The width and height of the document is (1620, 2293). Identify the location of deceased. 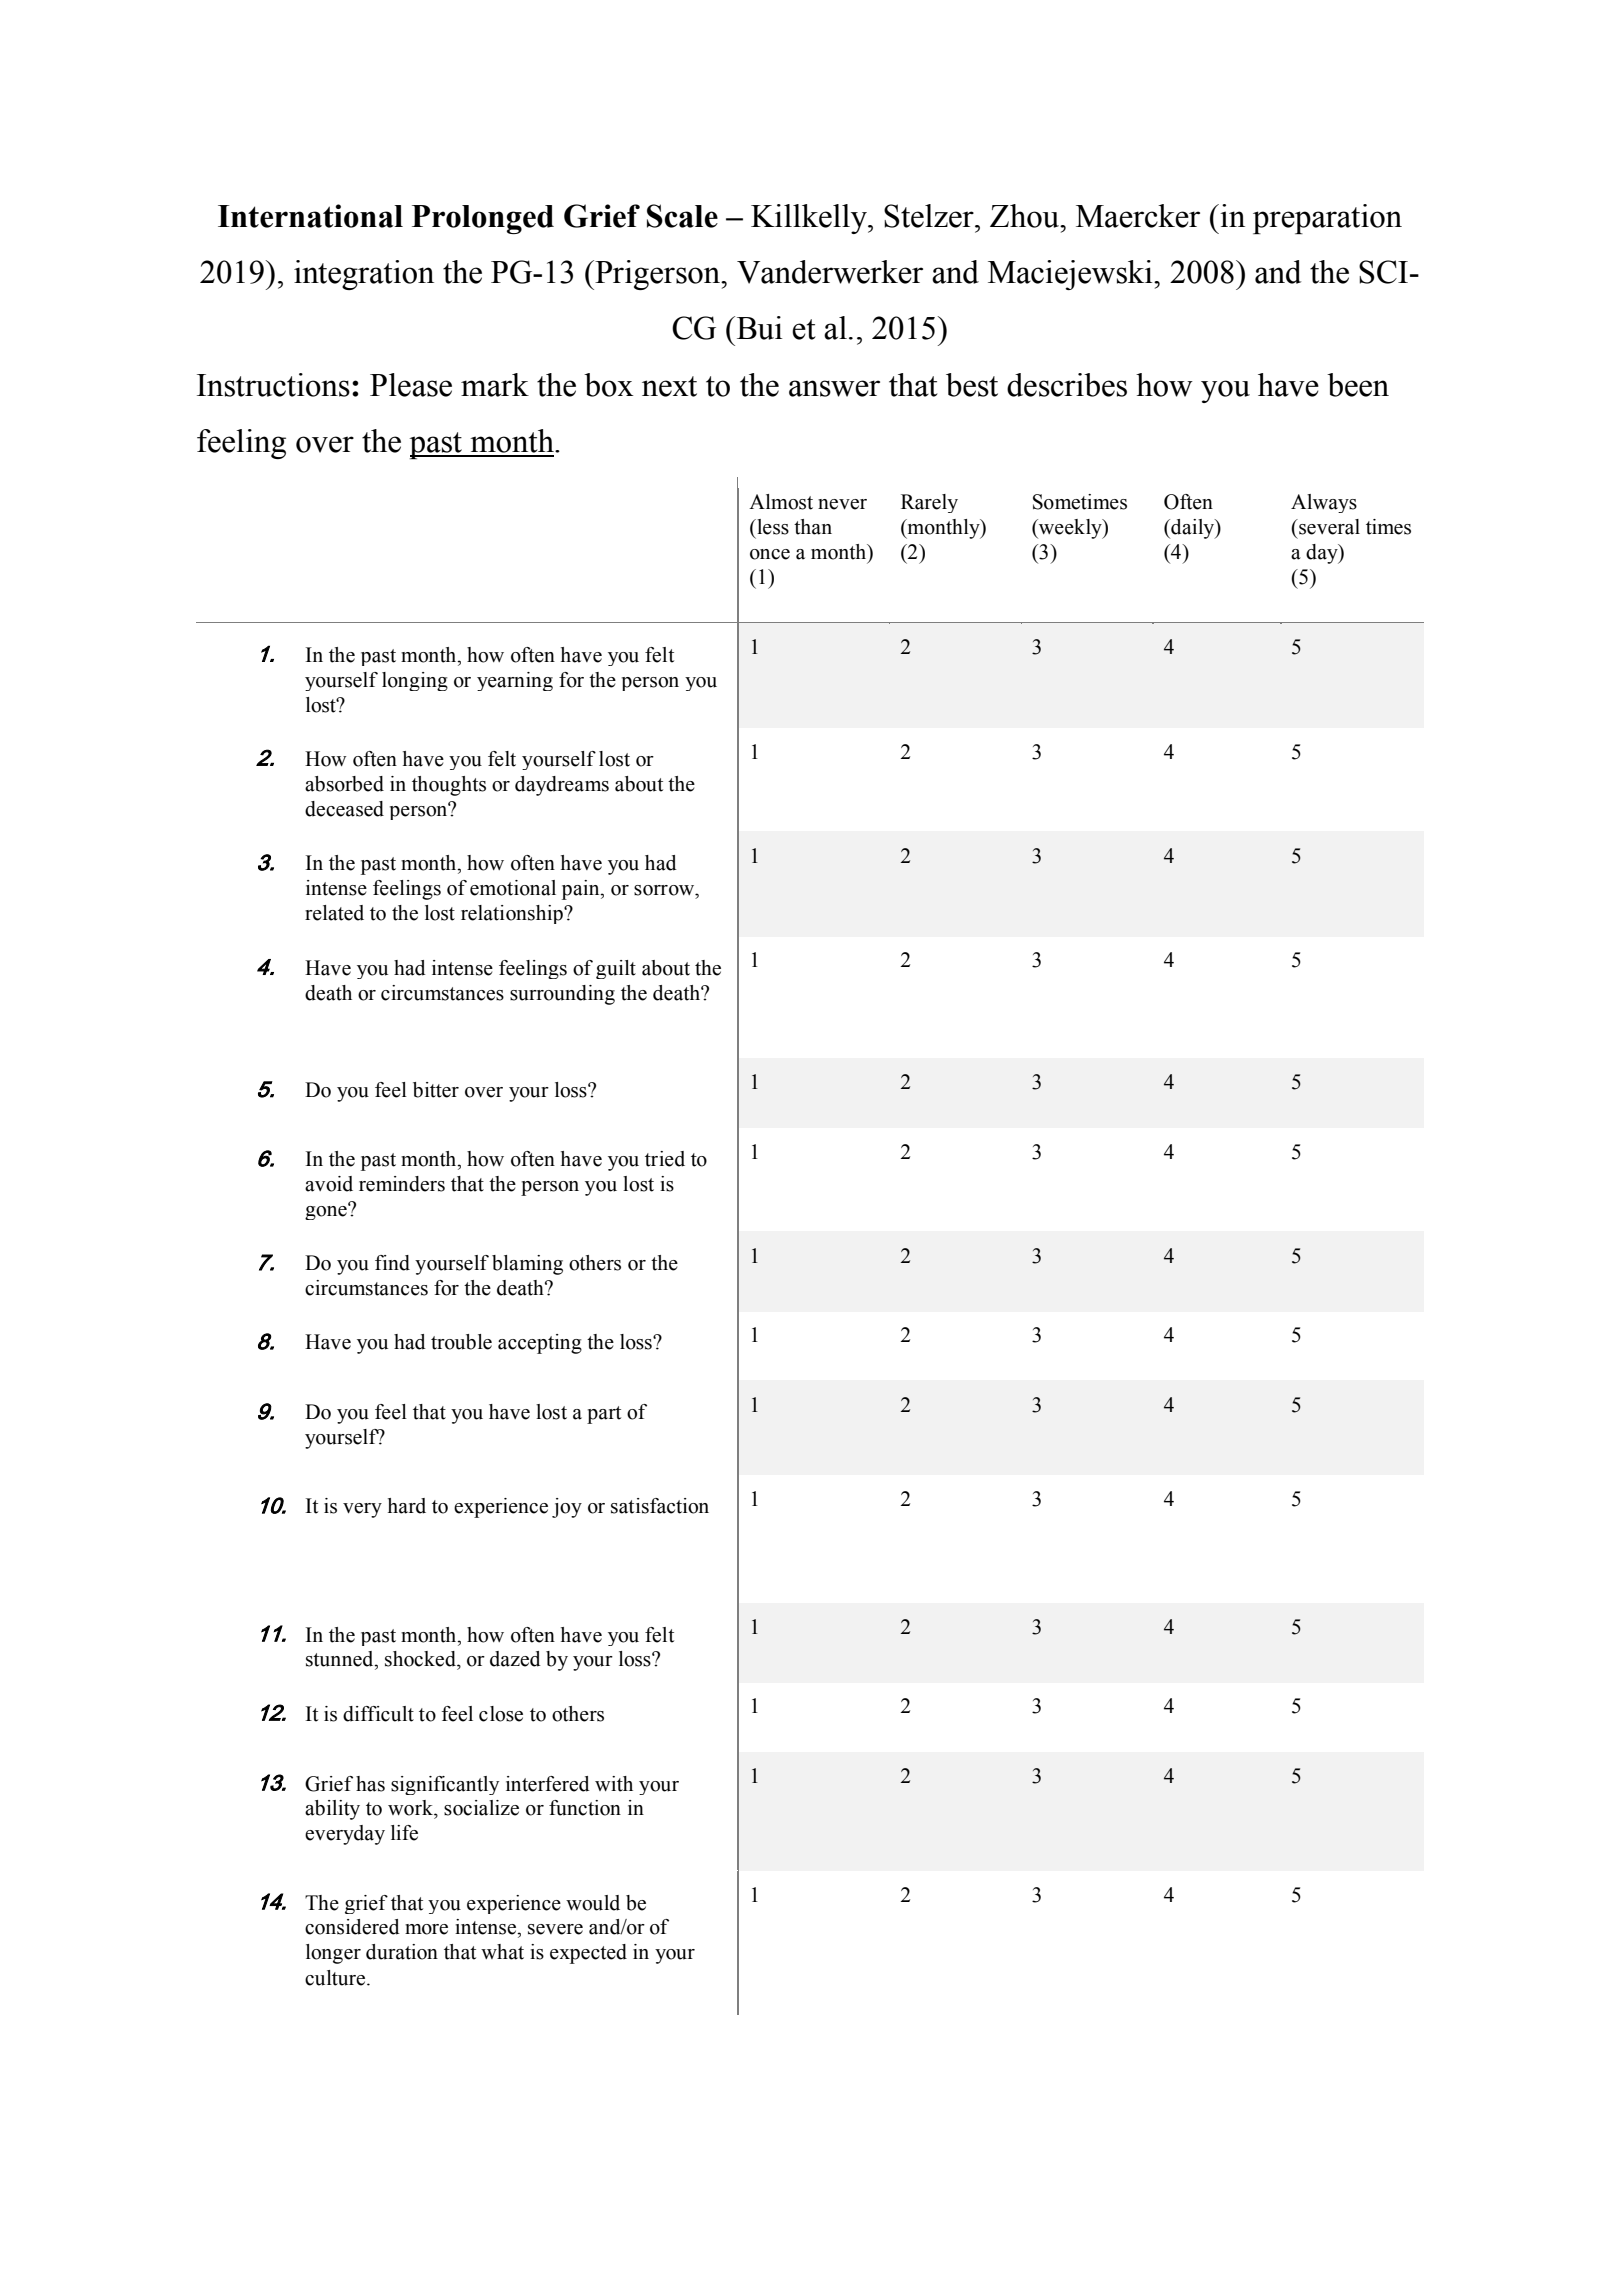
(344, 809).
